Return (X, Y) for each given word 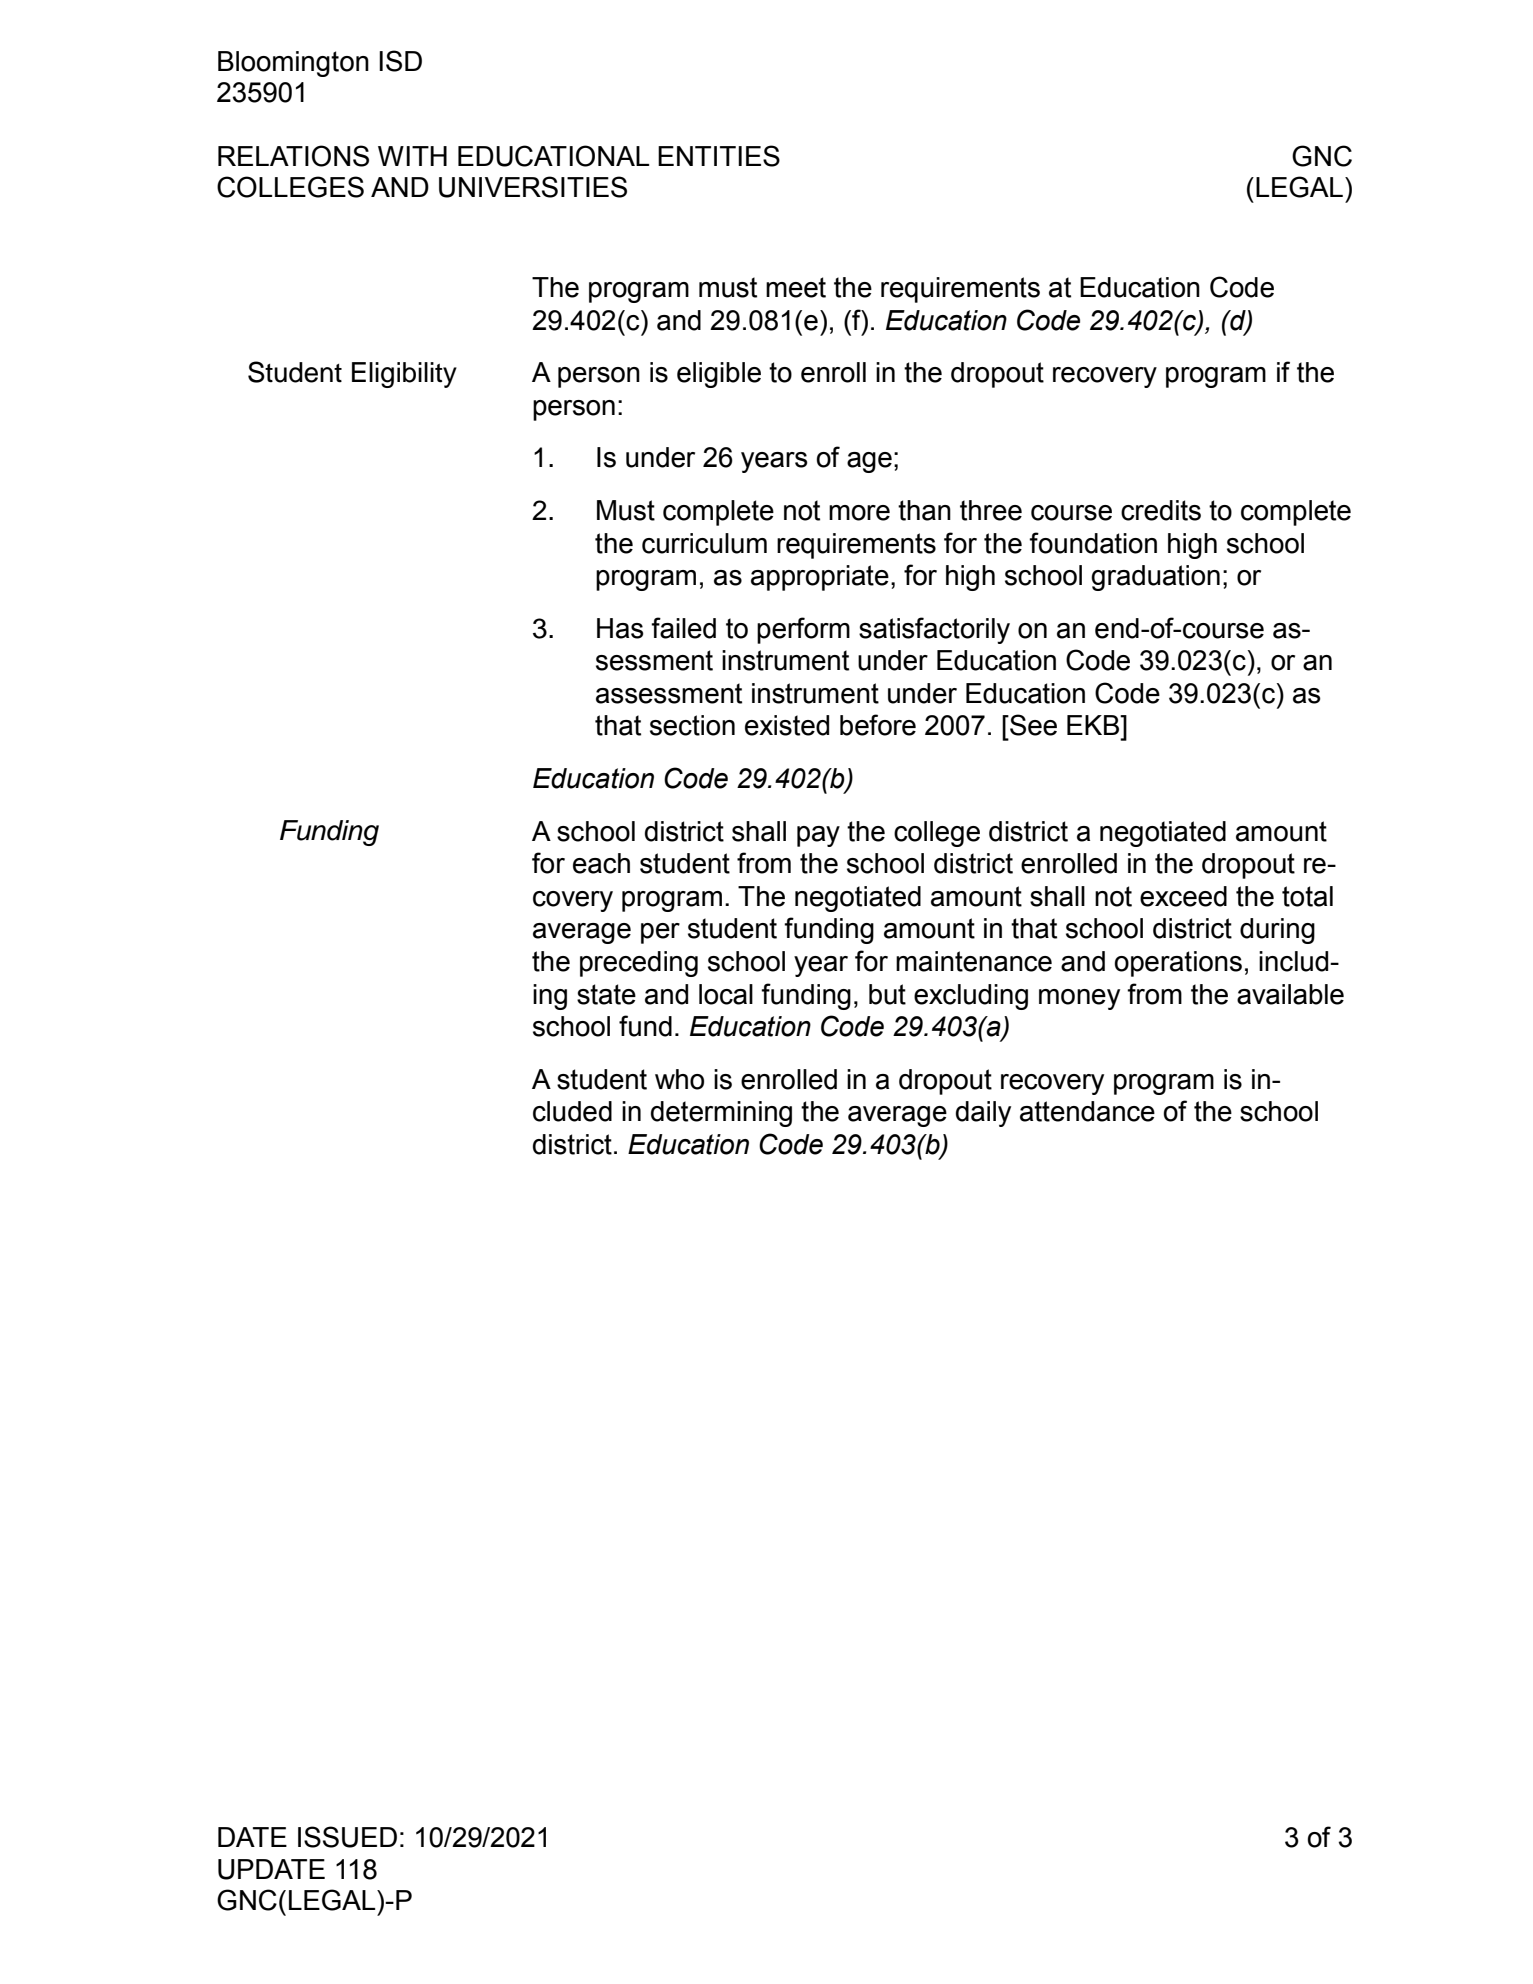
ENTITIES (719, 156)
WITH (412, 156)
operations (1178, 964)
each (601, 863)
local (726, 994)
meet (796, 287)
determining (721, 1114)
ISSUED (347, 1837)
